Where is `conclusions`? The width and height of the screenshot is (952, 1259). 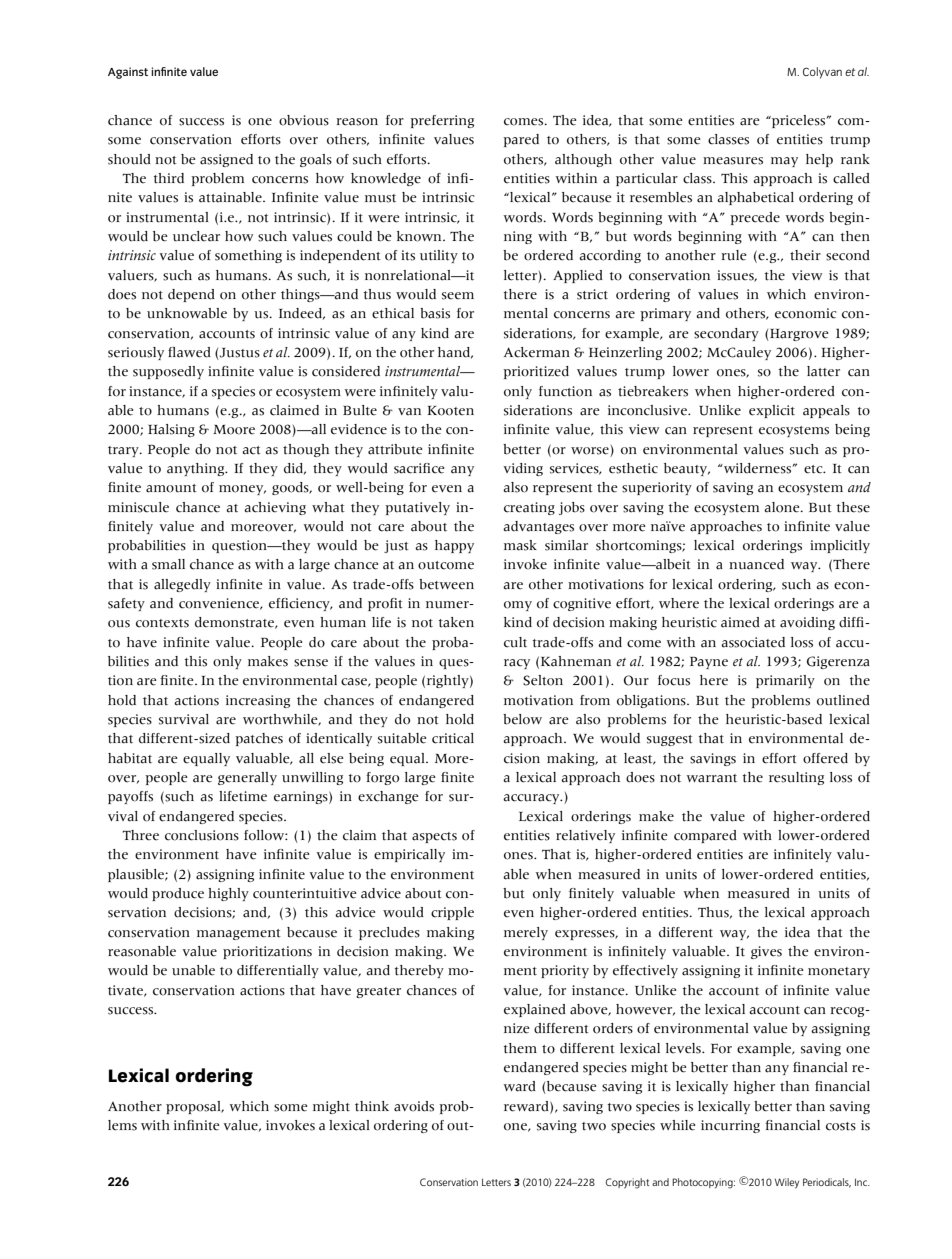 conclusions is located at coordinates (202, 835).
